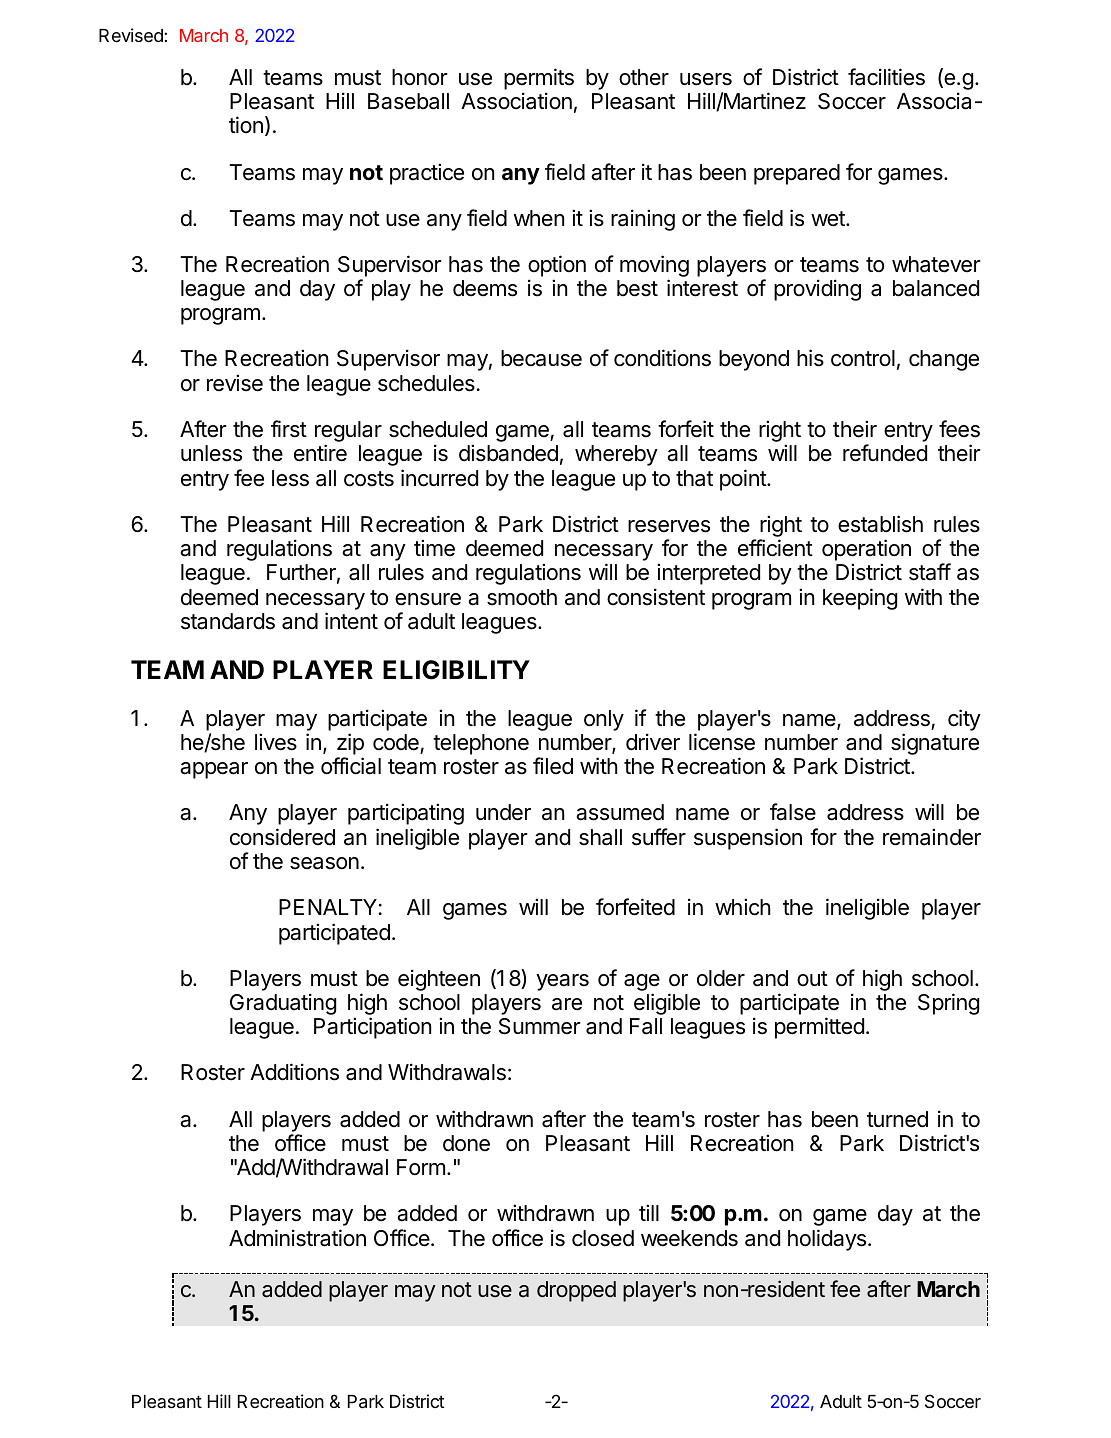  What do you see at coordinates (812, 978) in the screenshot?
I see `out` at bounding box center [812, 978].
